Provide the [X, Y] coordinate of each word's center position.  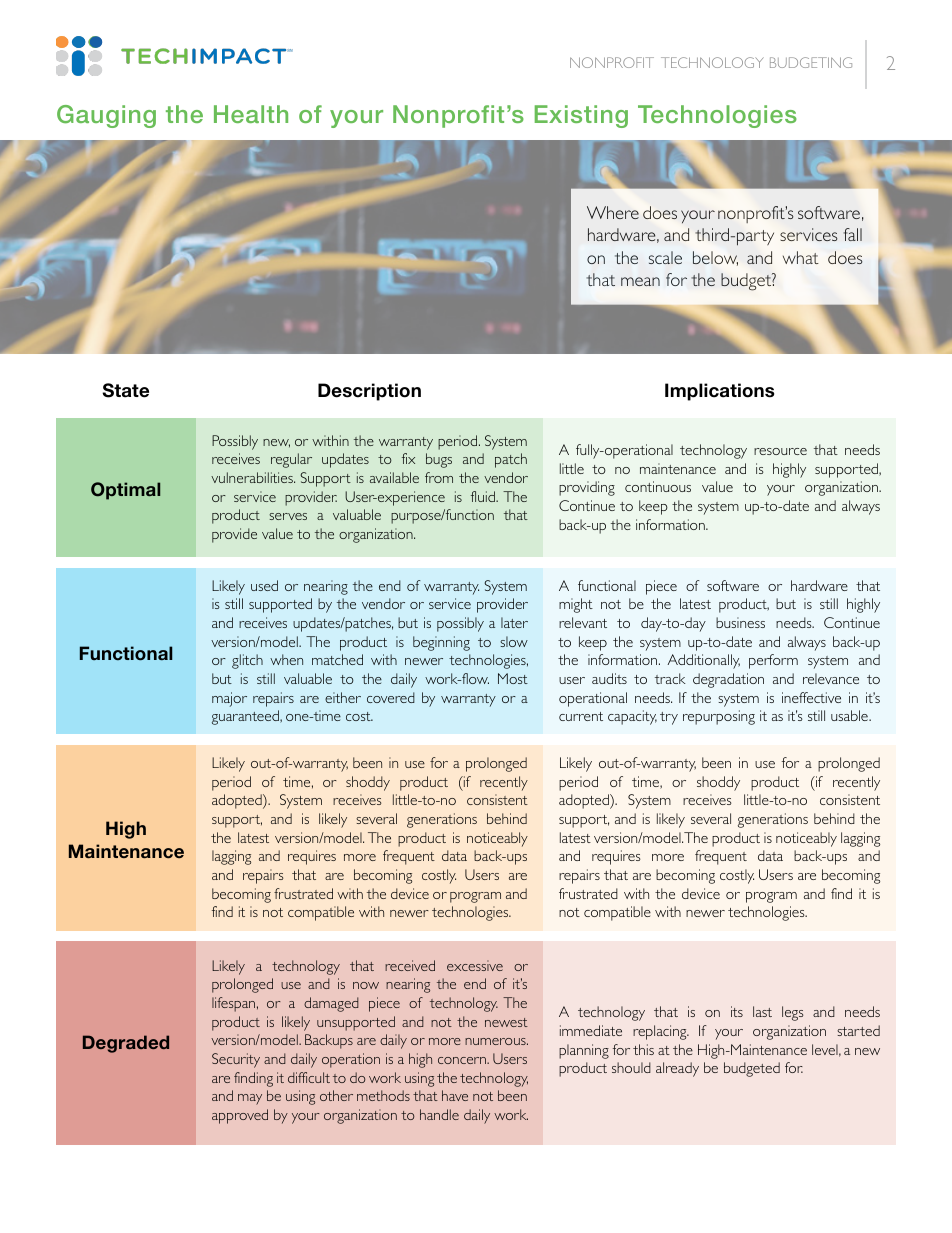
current [581, 716]
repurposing [719, 717]
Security [236, 1060]
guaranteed [246, 717]
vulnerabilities [253, 477]
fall [852, 234]
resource [780, 451]
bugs [439, 460]
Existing [581, 116]
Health [251, 114]
